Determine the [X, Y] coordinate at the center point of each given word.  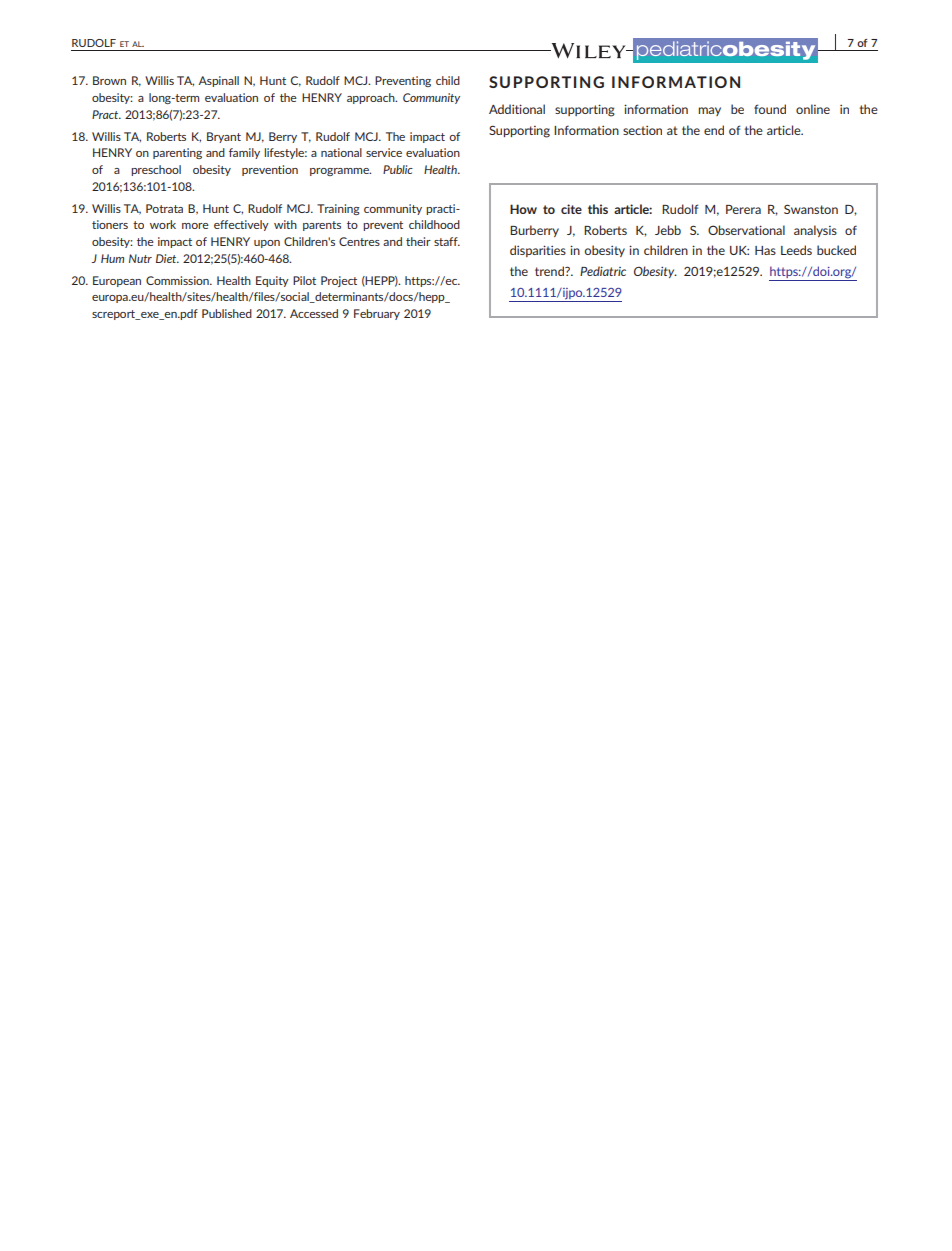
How [523, 209]
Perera [743, 209]
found [770, 109]
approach [372, 98]
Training [338, 209]
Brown [109, 80]
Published [227, 313]
